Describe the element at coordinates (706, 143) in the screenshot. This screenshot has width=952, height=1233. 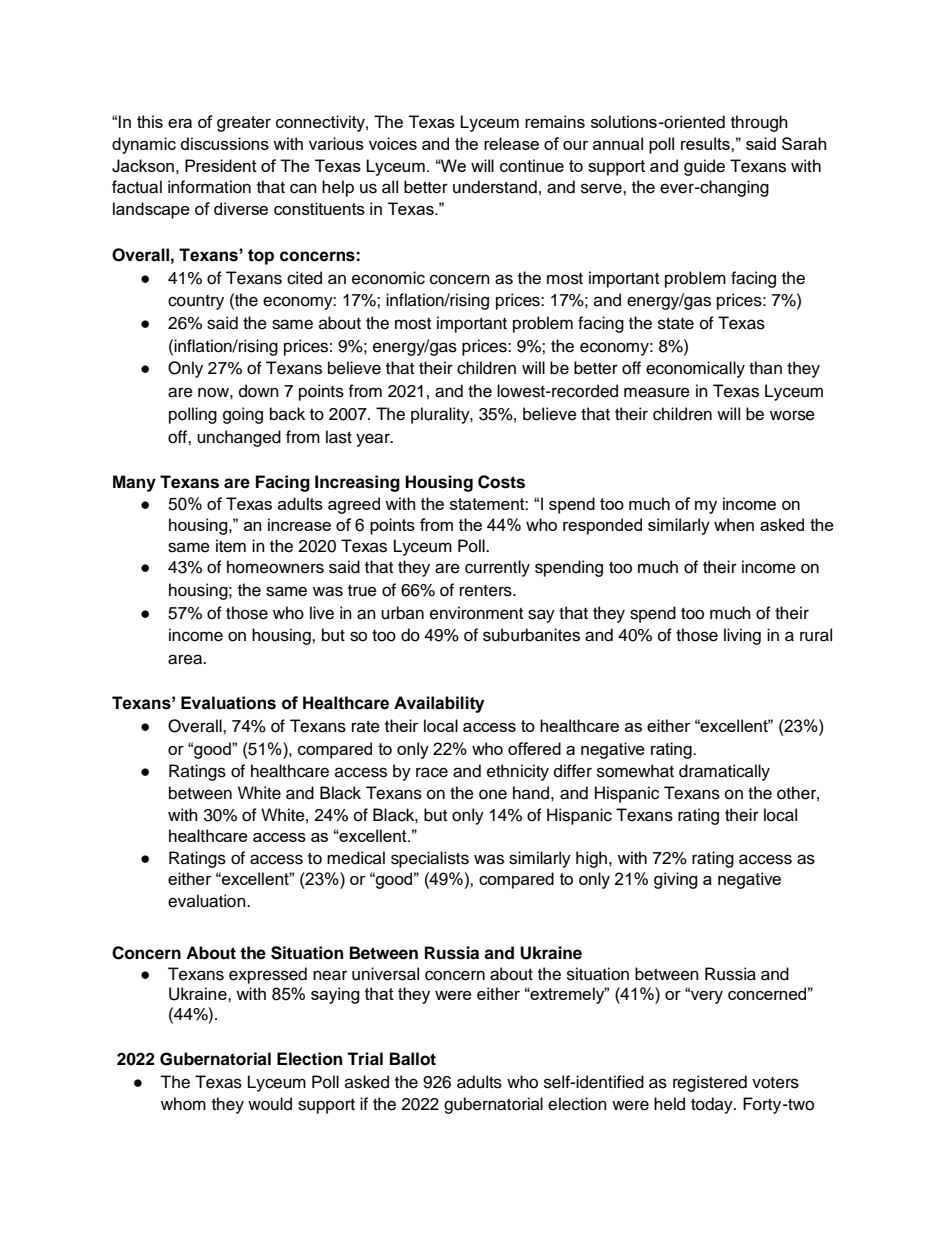
I see `results` at that location.
